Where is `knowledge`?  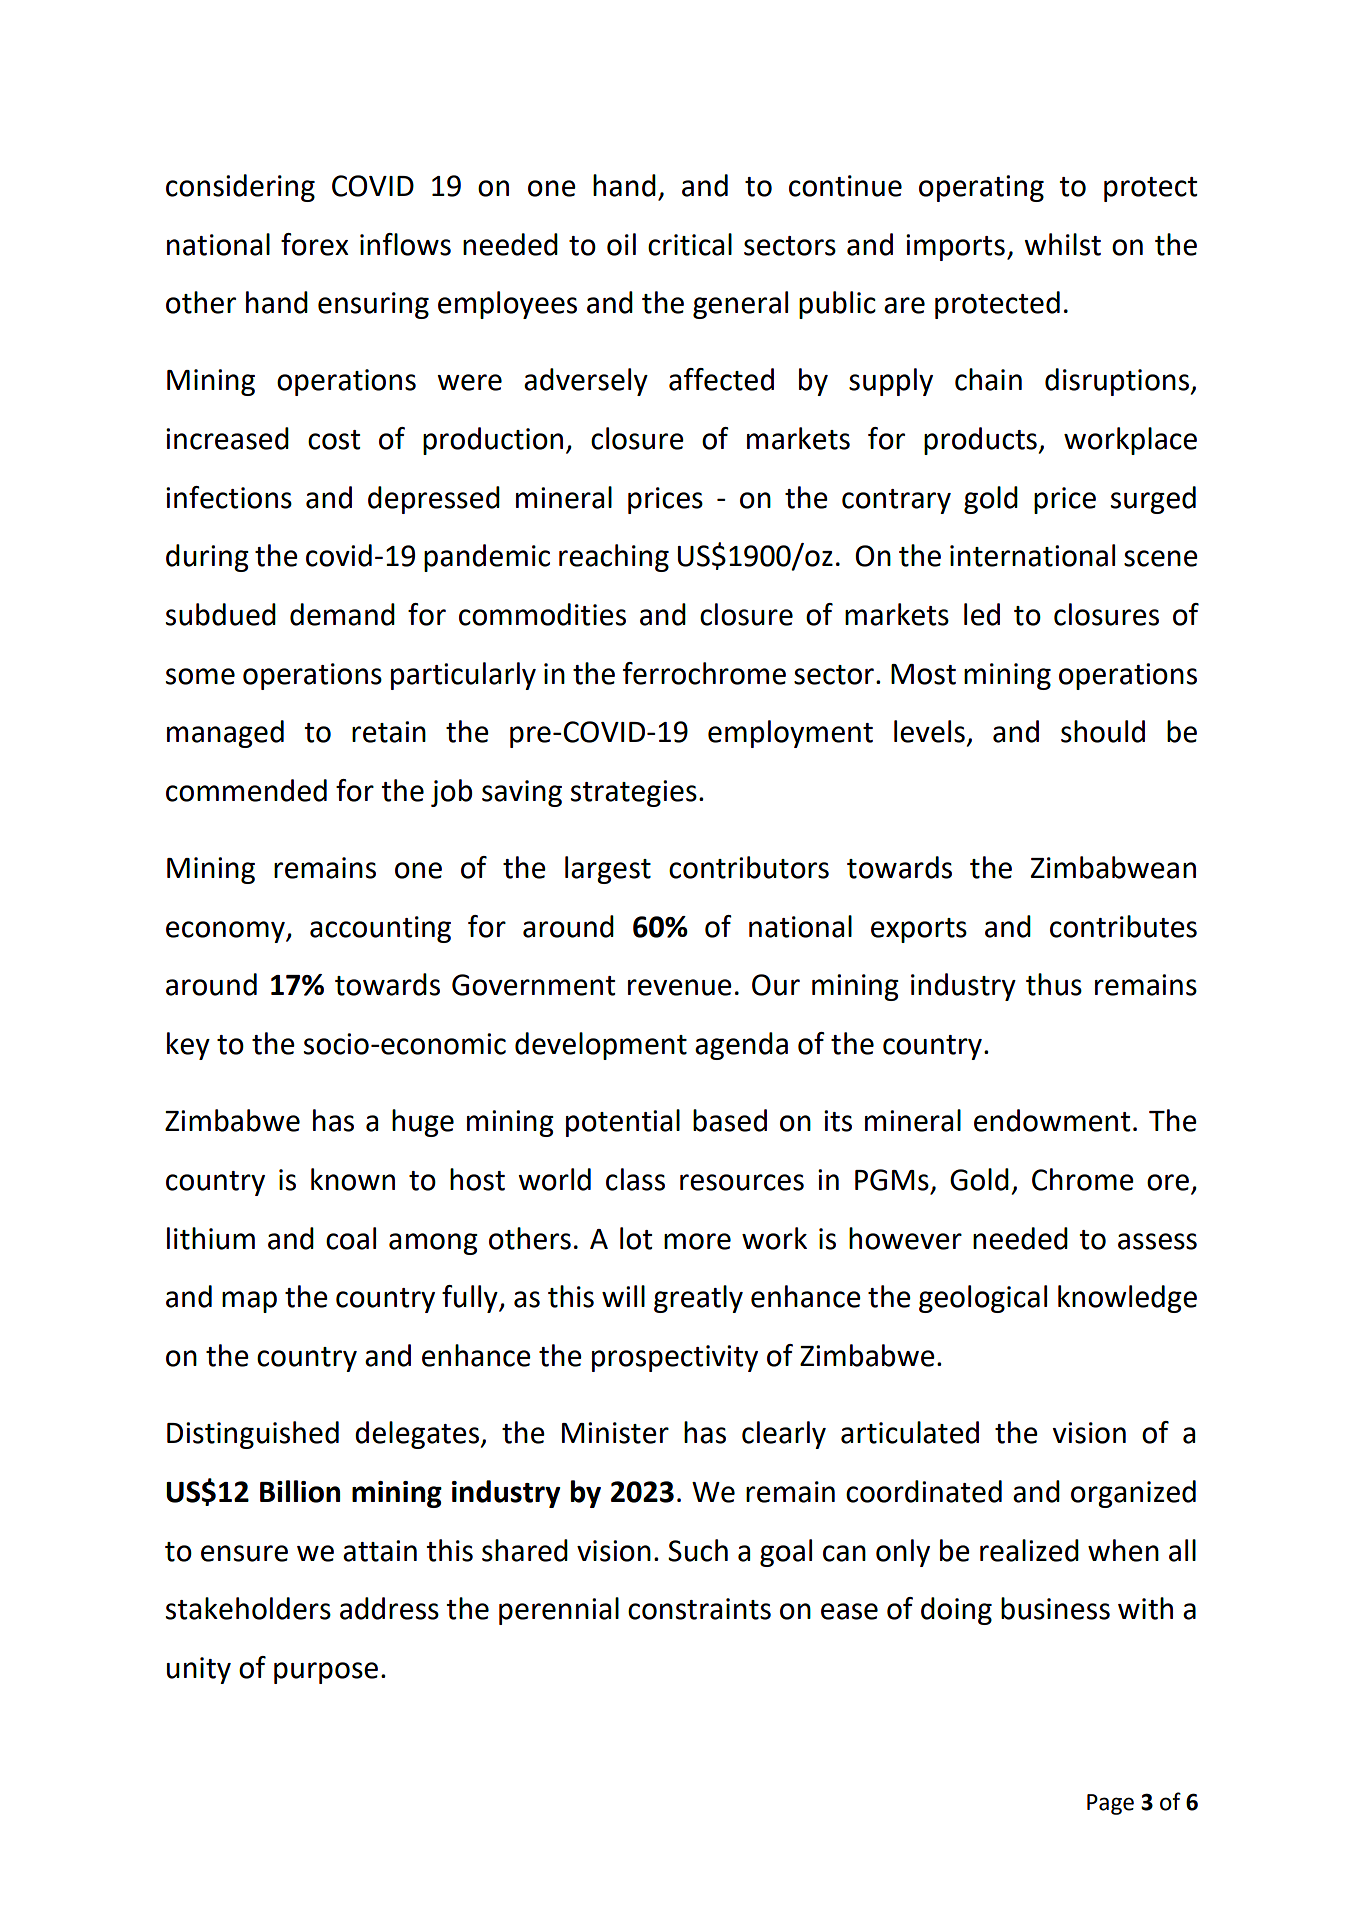
knowledge is located at coordinates (1127, 1299).
